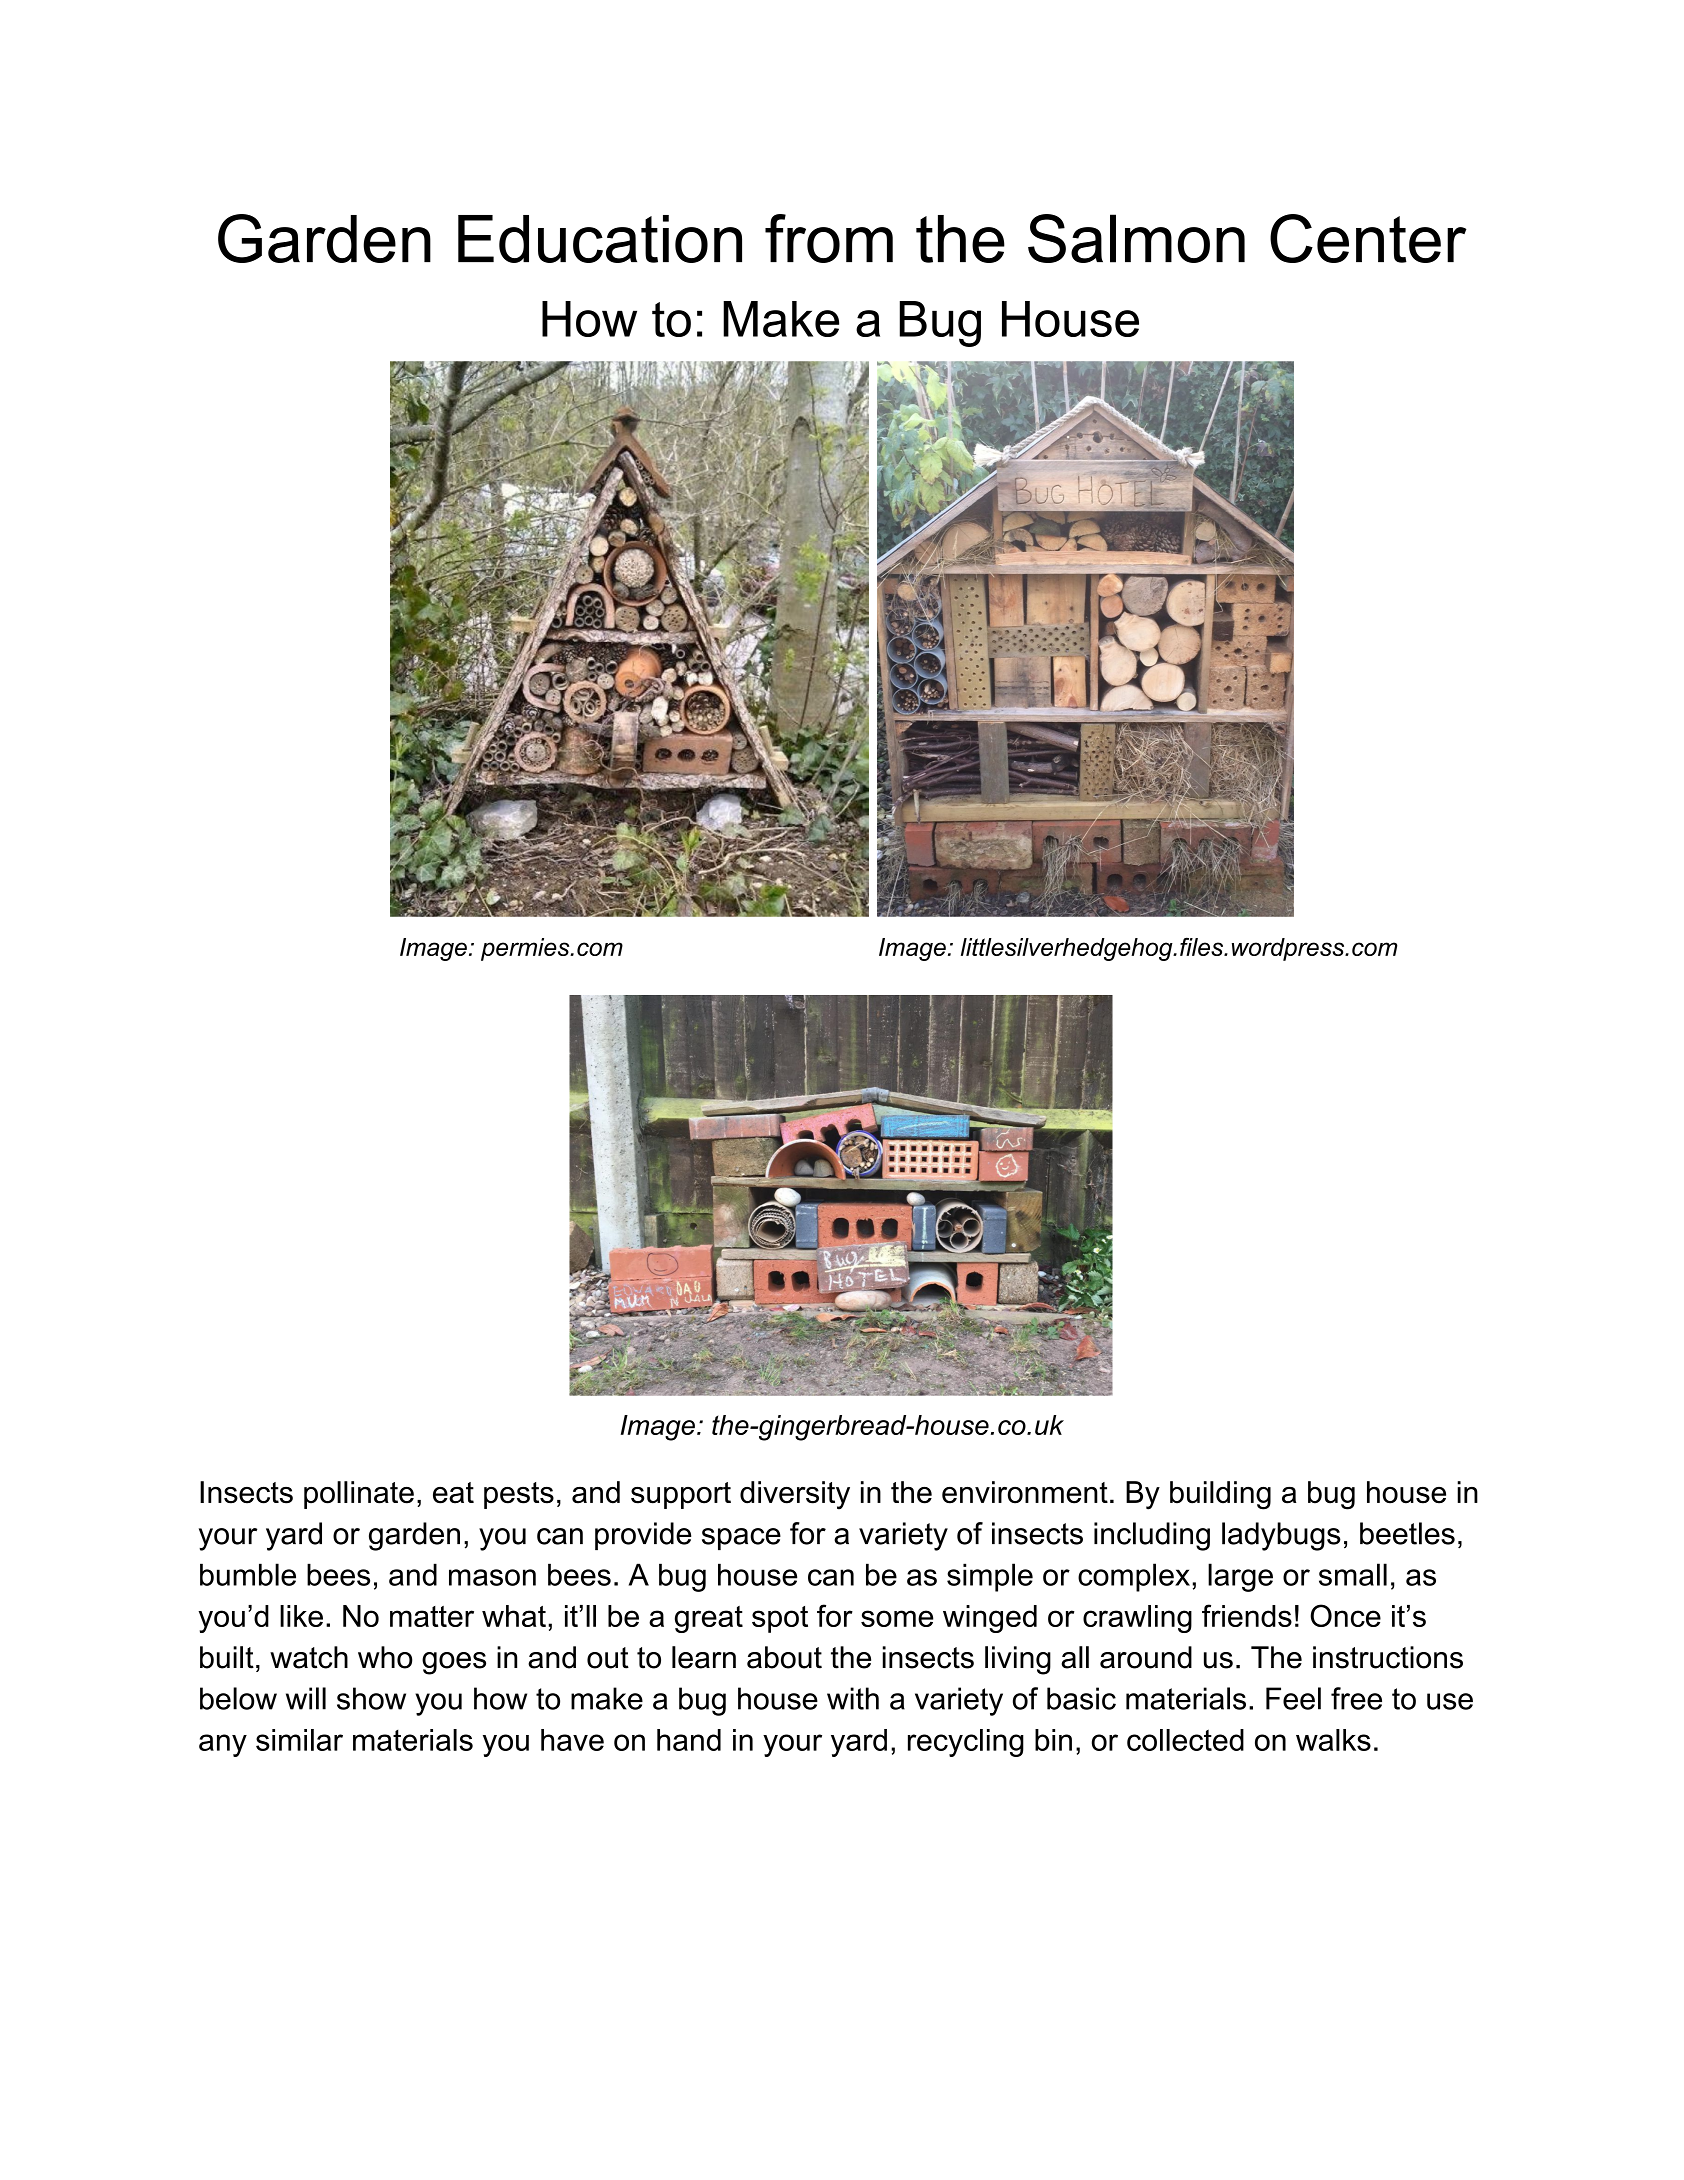 Image resolution: width=1684 pixels, height=2180 pixels. I want to click on from, so click(829, 238).
